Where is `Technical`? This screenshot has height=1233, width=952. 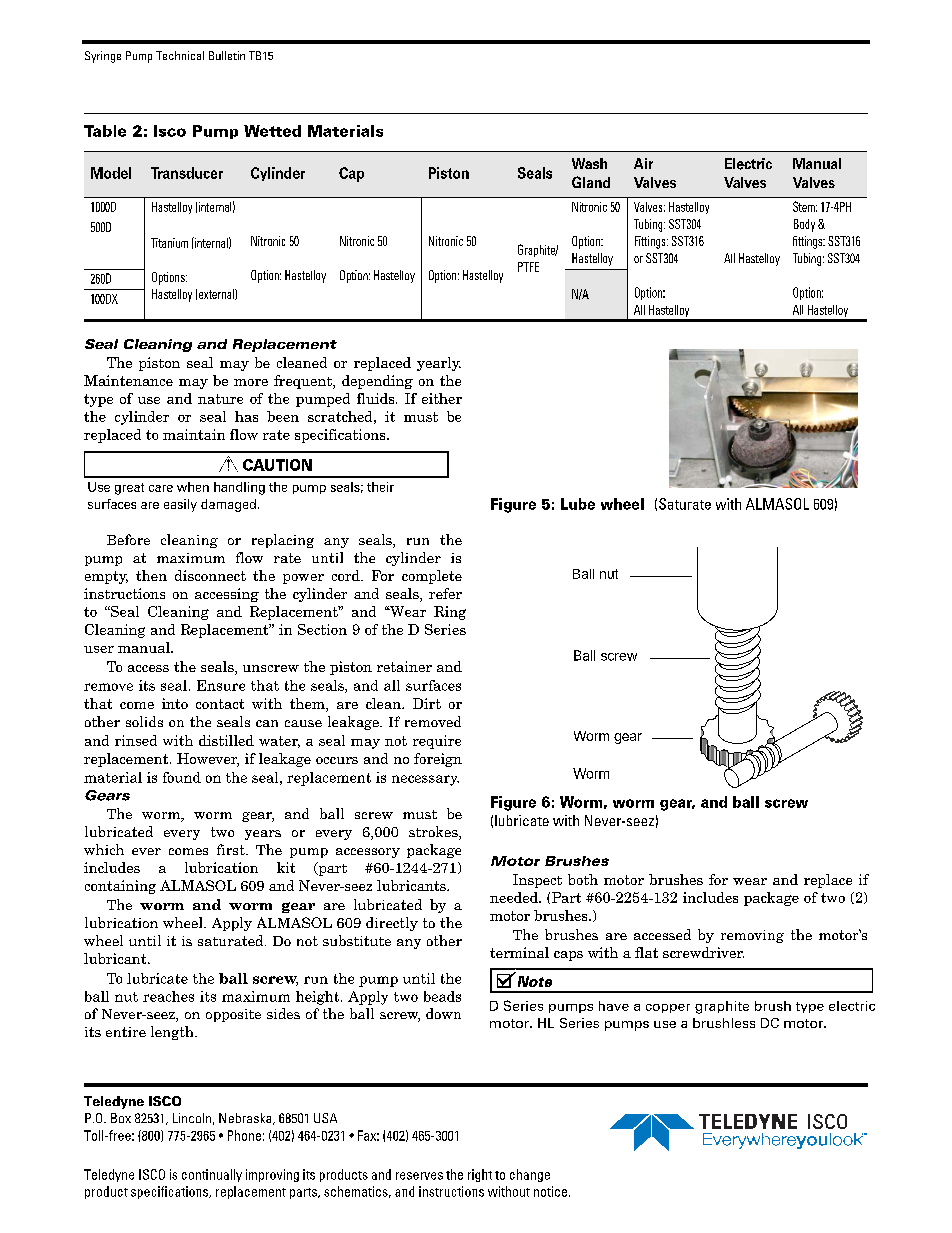
Technical is located at coordinates (180, 55).
